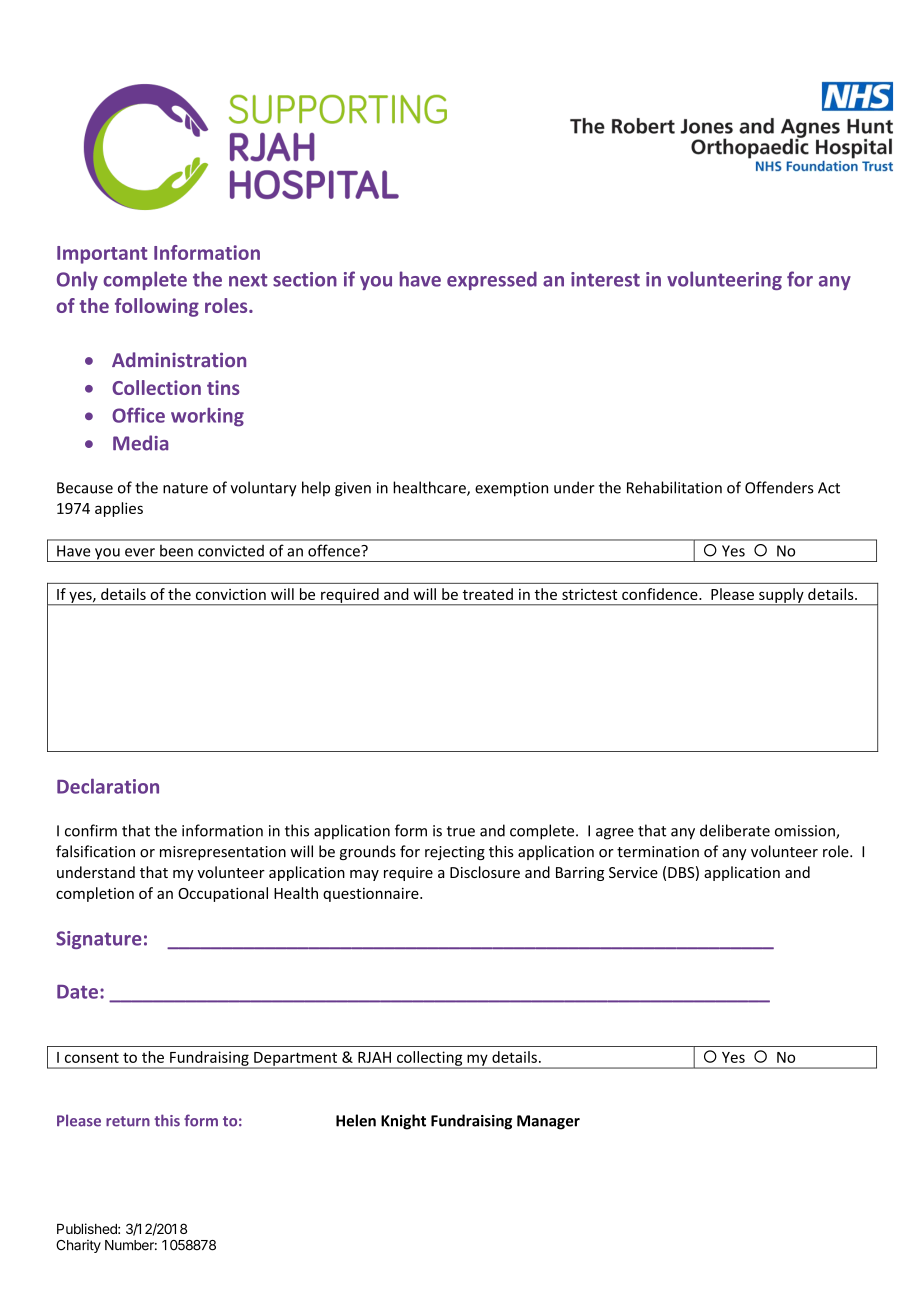 The height and width of the image is (1308, 924). I want to click on interest, so click(605, 279).
